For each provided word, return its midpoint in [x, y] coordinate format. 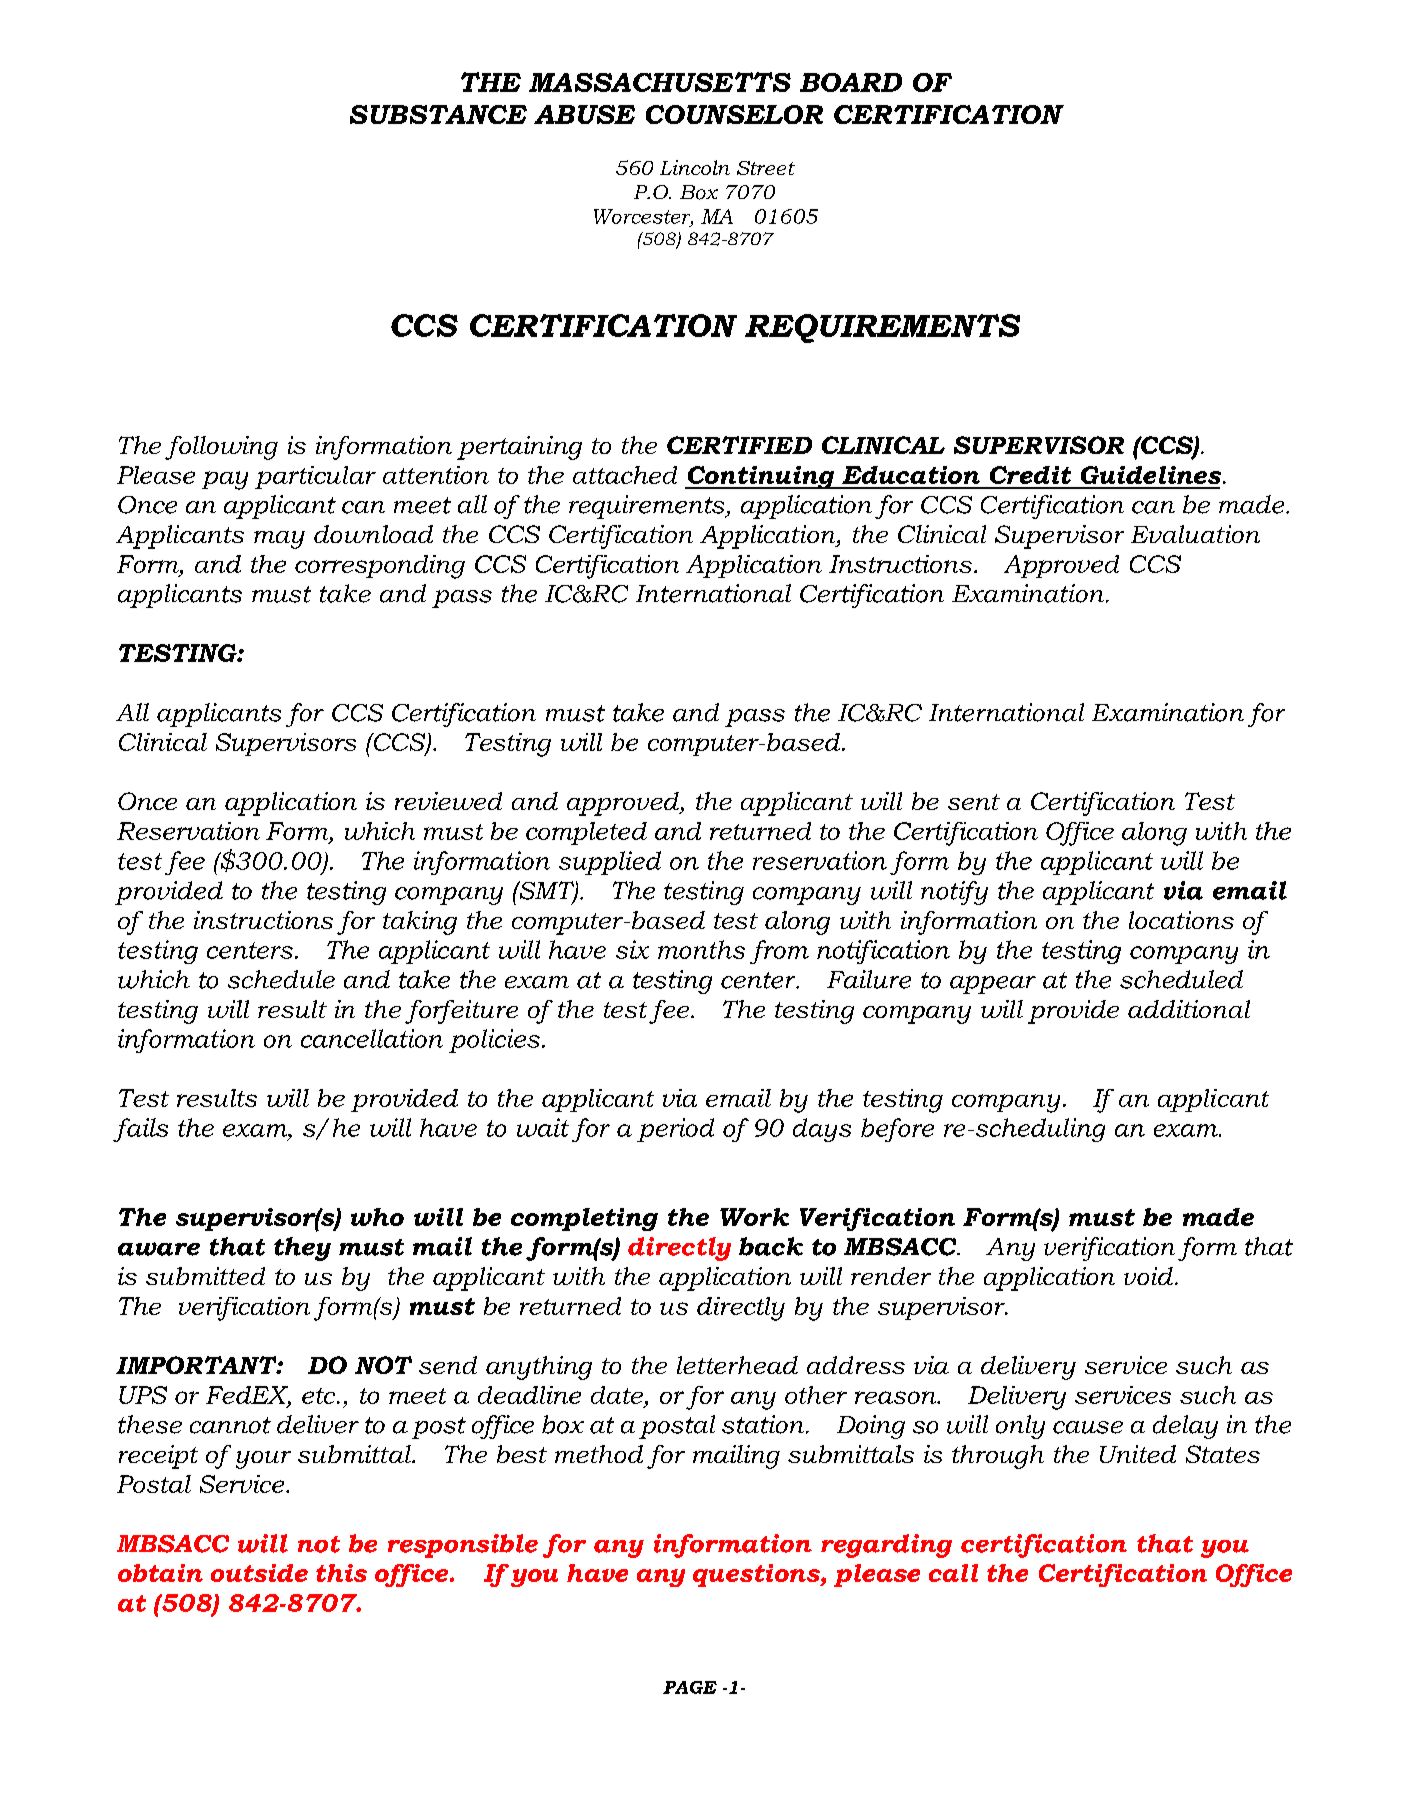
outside [259, 1573]
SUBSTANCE [438, 114]
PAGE [690, 1687]
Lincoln [695, 167]
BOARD [851, 82]
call [953, 1573]
